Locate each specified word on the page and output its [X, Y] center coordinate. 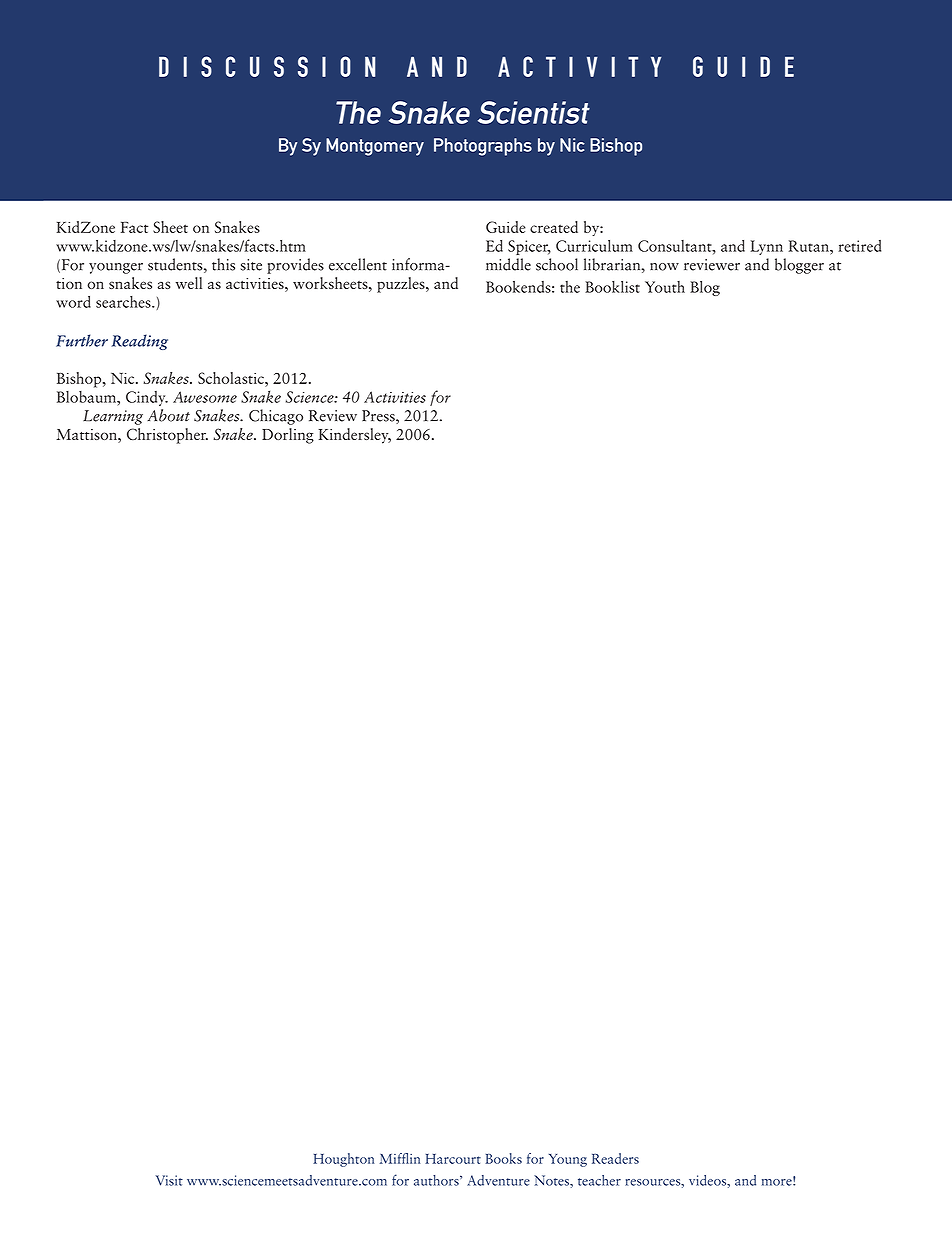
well [189, 283]
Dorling [288, 436]
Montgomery [375, 147]
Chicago [276, 417]
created [554, 227]
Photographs [483, 147]
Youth [665, 287]
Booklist [612, 287]
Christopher [167, 436]
